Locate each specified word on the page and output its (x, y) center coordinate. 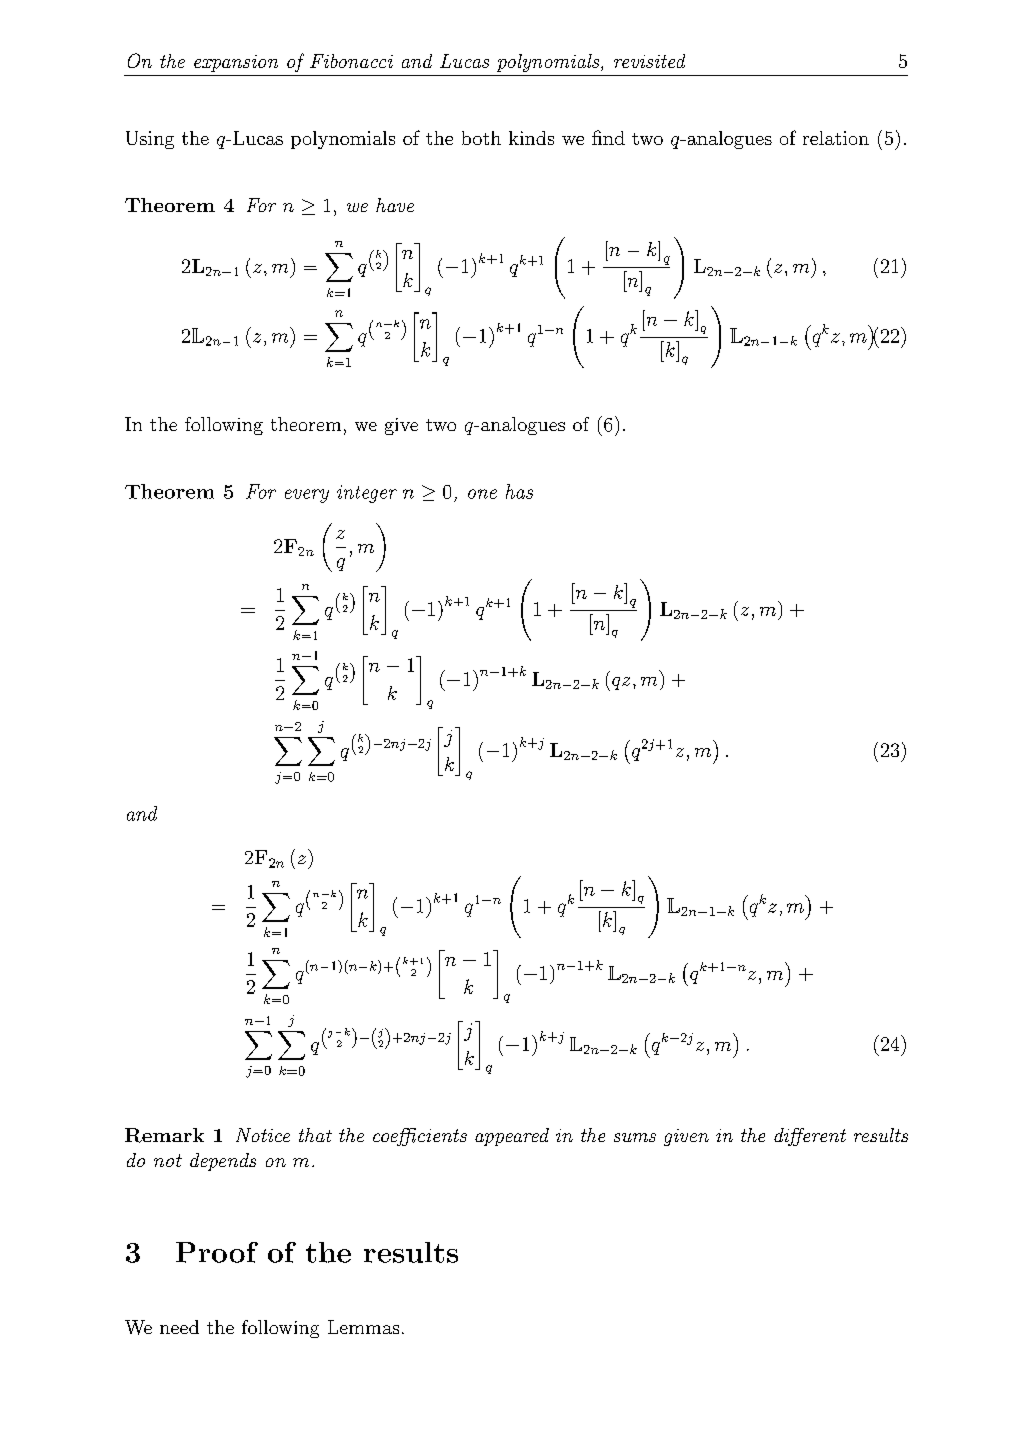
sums (635, 1137)
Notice (263, 1135)
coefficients (420, 1137)
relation (836, 138)
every (307, 496)
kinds (531, 138)
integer (367, 494)
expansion (236, 63)
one (482, 494)
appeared (512, 1137)
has (519, 491)
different (810, 1137)
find (608, 137)
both (481, 138)
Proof (217, 1252)
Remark (164, 1135)
